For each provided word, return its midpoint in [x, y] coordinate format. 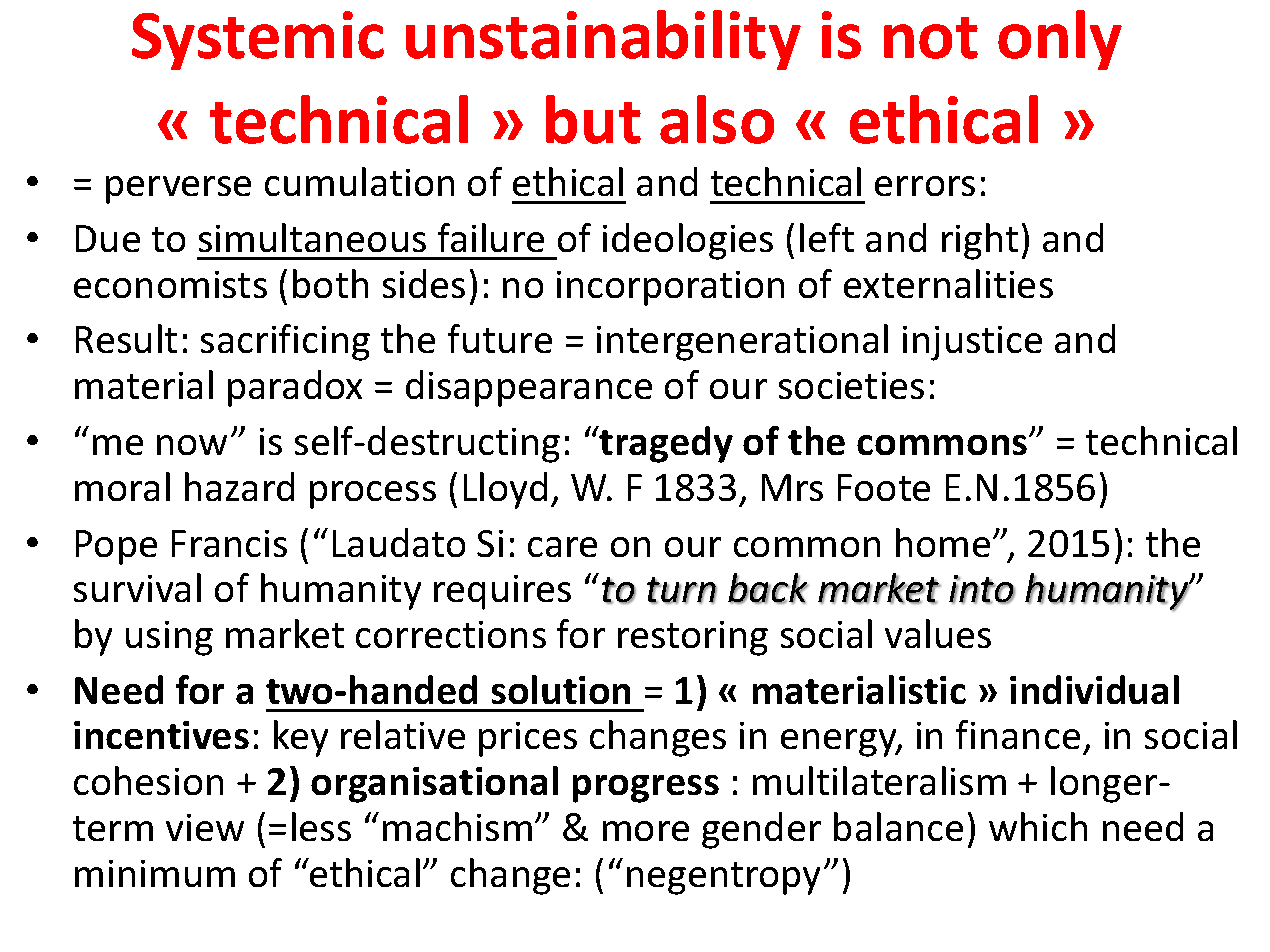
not [931, 38]
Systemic [258, 40]
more [646, 831]
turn [682, 590]
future [500, 338]
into [982, 589]
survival [137, 587]
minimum [155, 873]
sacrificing [285, 342]
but [593, 119]
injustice [972, 343]
